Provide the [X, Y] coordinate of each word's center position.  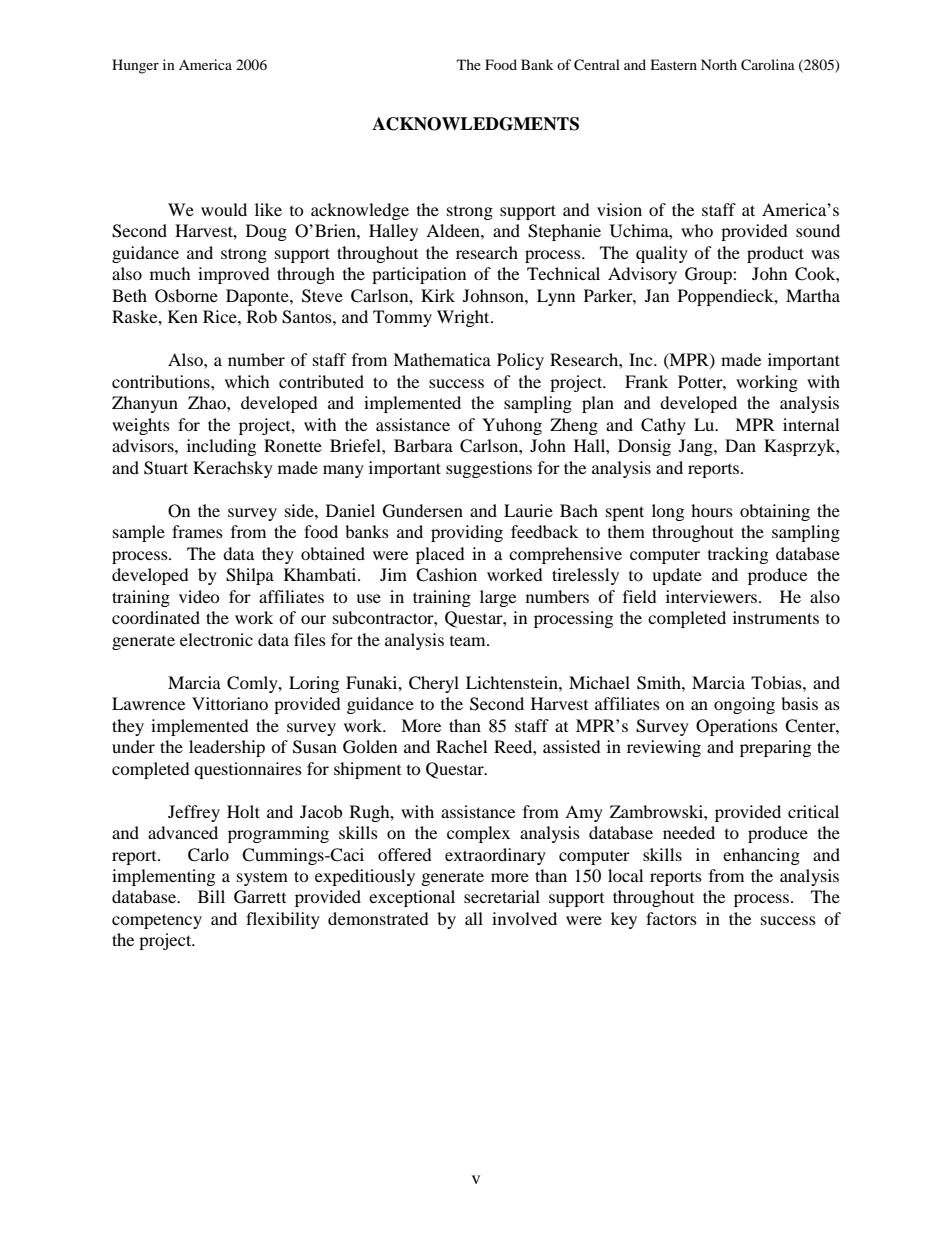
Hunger [135, 66]
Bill [211, 896]
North [719, 64]
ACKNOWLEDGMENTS [475, 124]
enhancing [761, 856]
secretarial [502, 896]
